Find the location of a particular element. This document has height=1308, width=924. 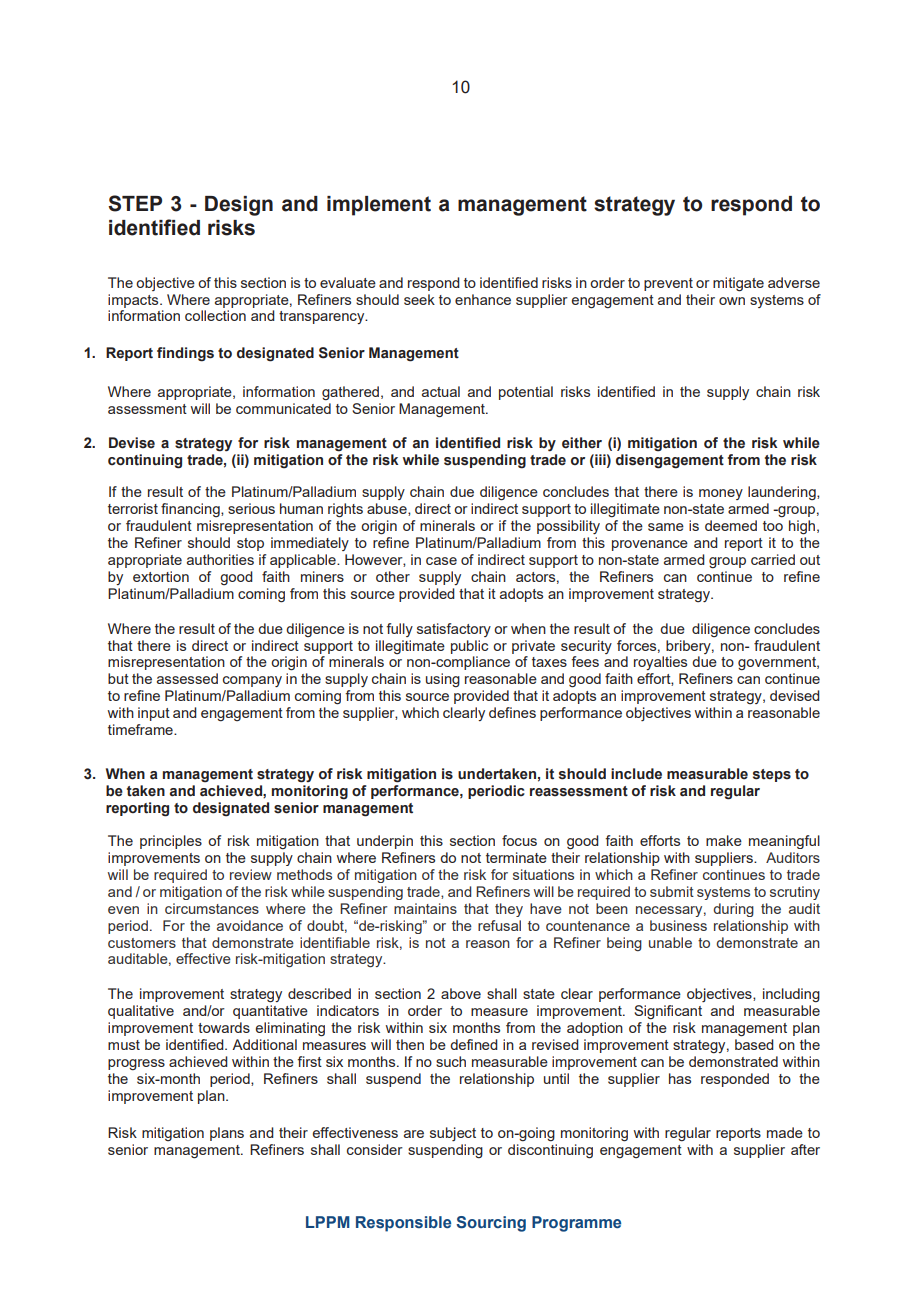

consider is located at coordinates (375, 1149).
